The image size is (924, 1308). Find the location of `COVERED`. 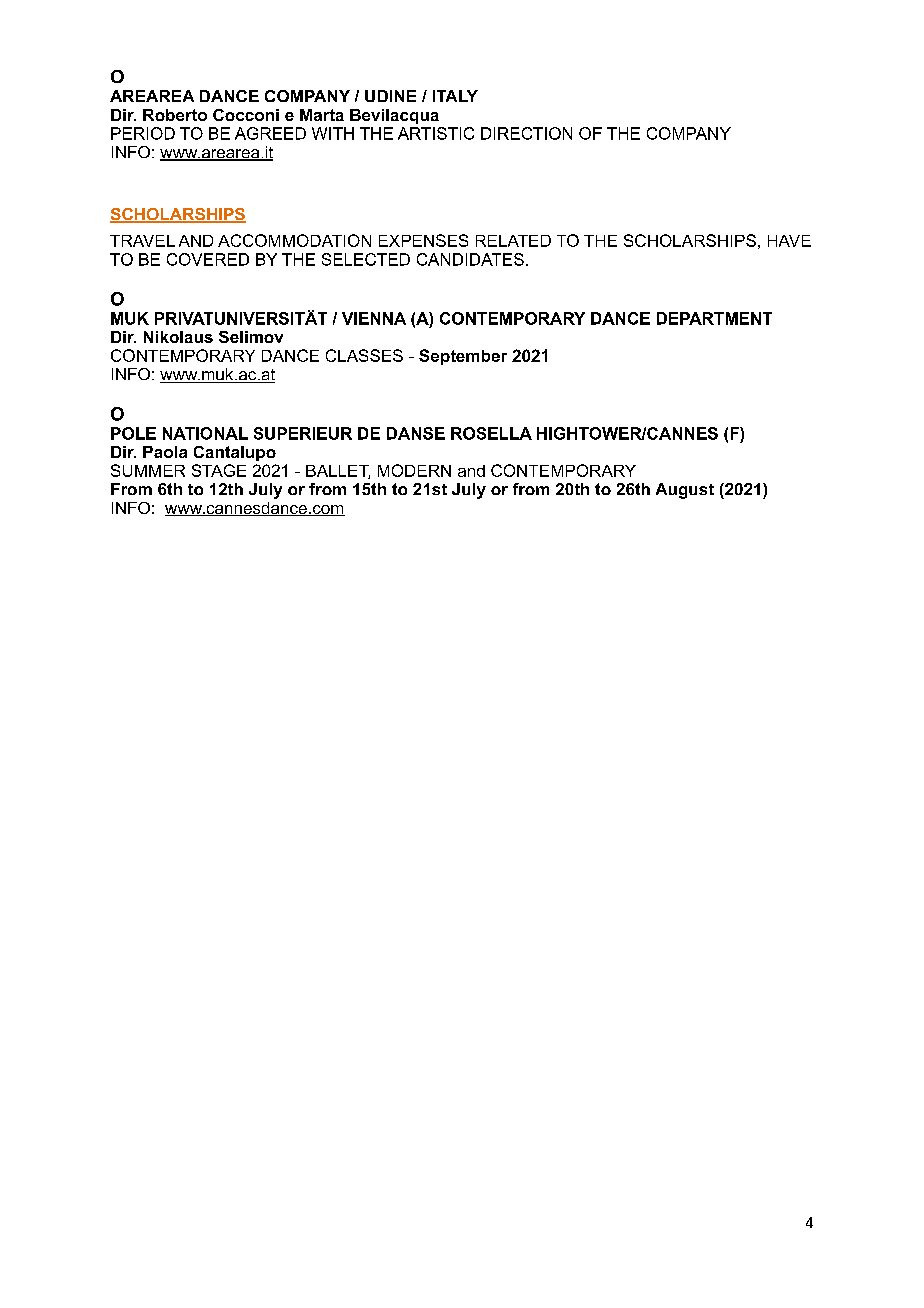

COVERED is located at coordinates (208, 259).
